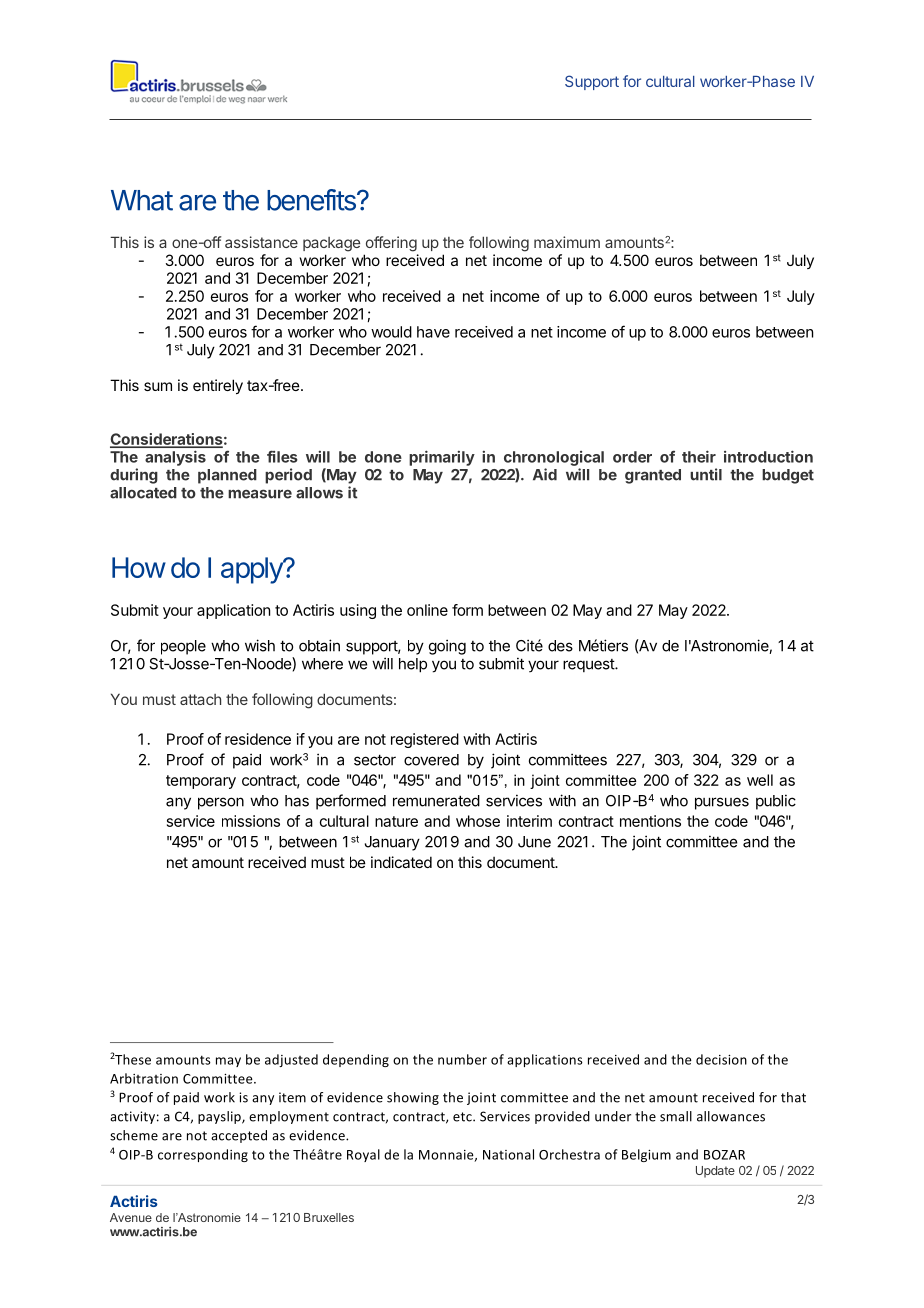 The image size is (924, 1308). What do you see at coordinates (589, 665) in the screenshot?
I see `request` at bounding box center [589, 665].
